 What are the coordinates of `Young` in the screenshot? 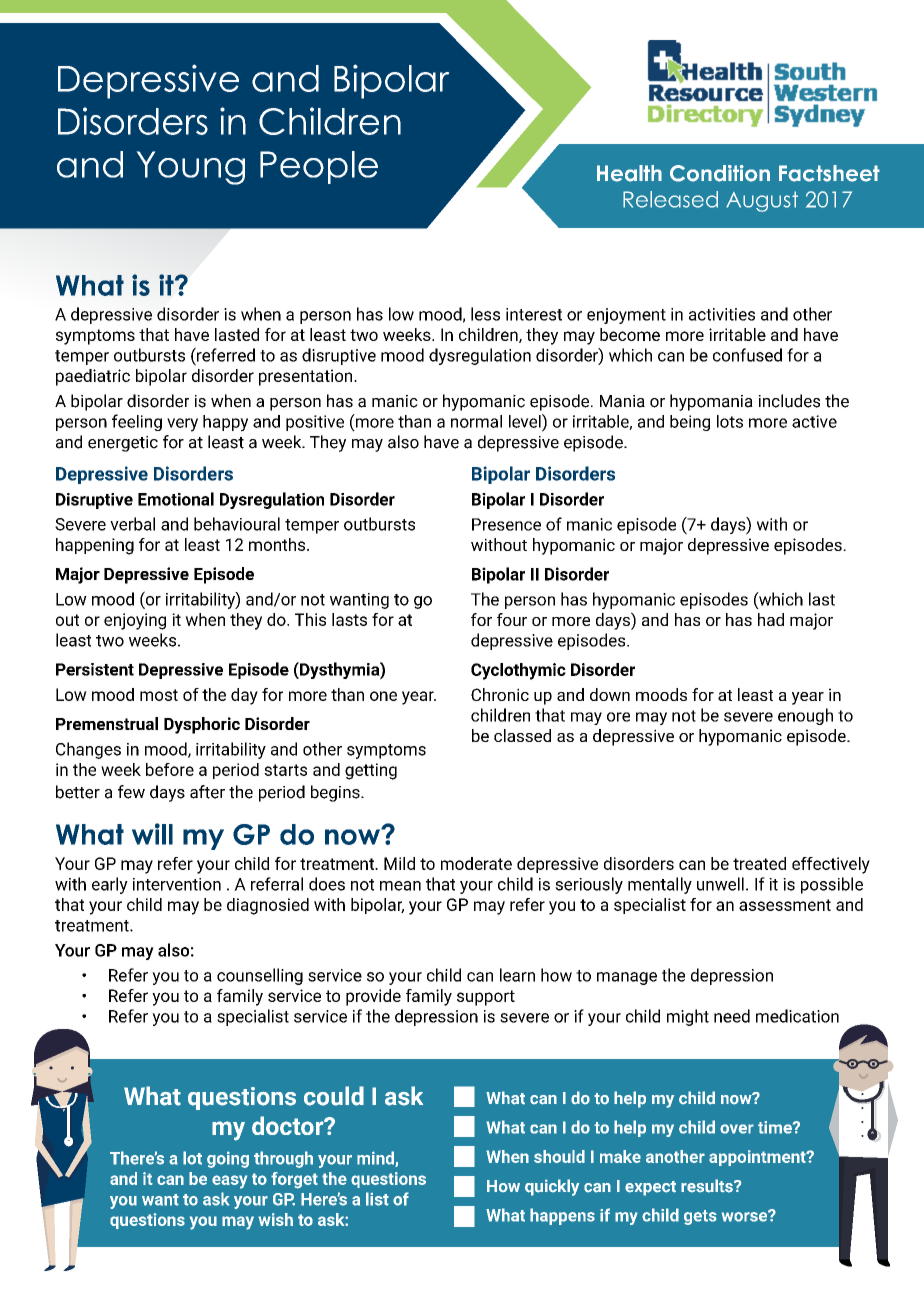 It's located at (190, 168).
